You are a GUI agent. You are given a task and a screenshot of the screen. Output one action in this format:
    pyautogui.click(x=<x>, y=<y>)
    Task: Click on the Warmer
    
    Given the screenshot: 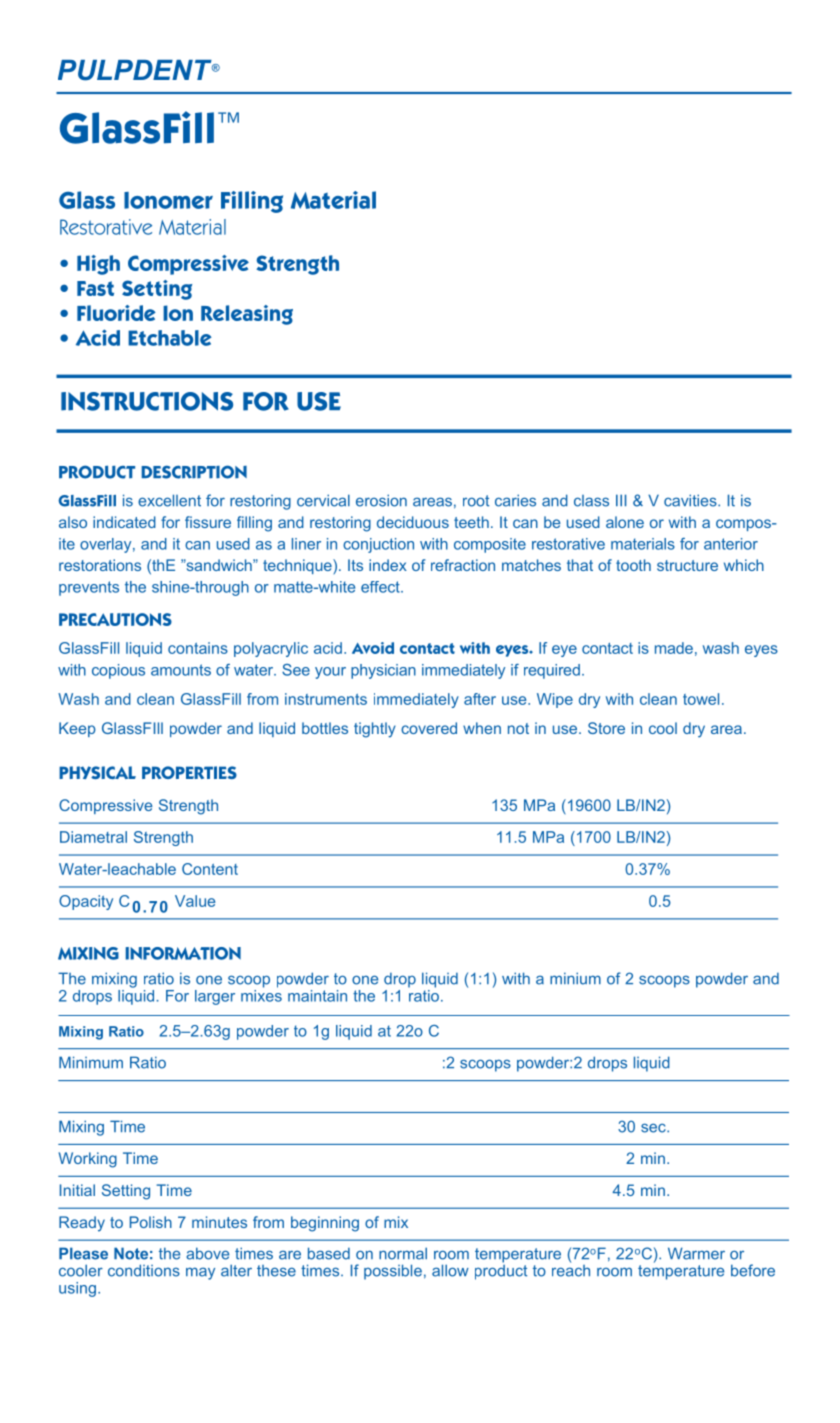 What is the action you would take?
    pyautogui.click(x=696, y=1253)
